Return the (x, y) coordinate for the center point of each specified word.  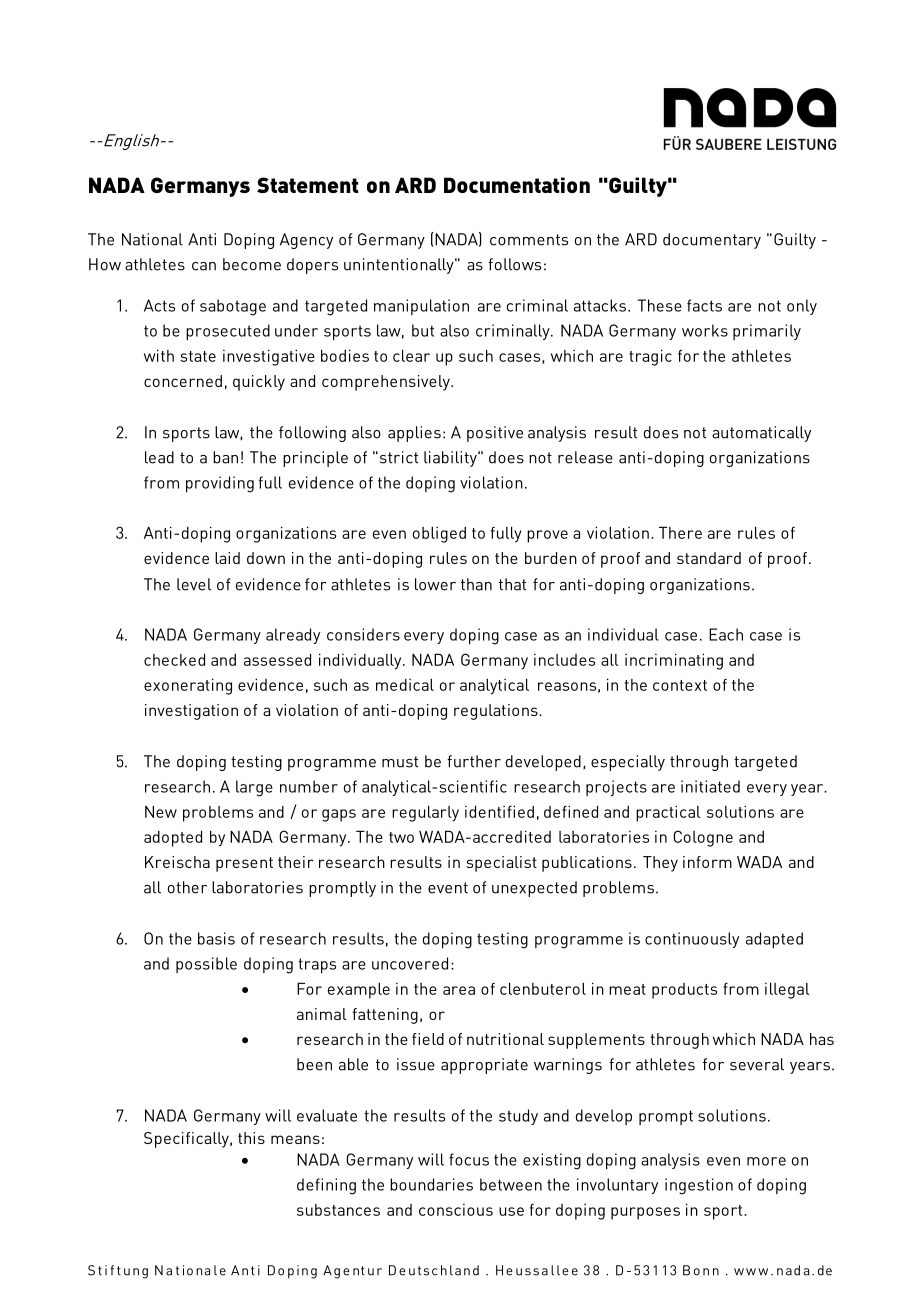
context (680, 685)
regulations (497, 712)
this (251, 1138)
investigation (191, 712)
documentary (712, 241)
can (204, 266)
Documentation (517, 185)
